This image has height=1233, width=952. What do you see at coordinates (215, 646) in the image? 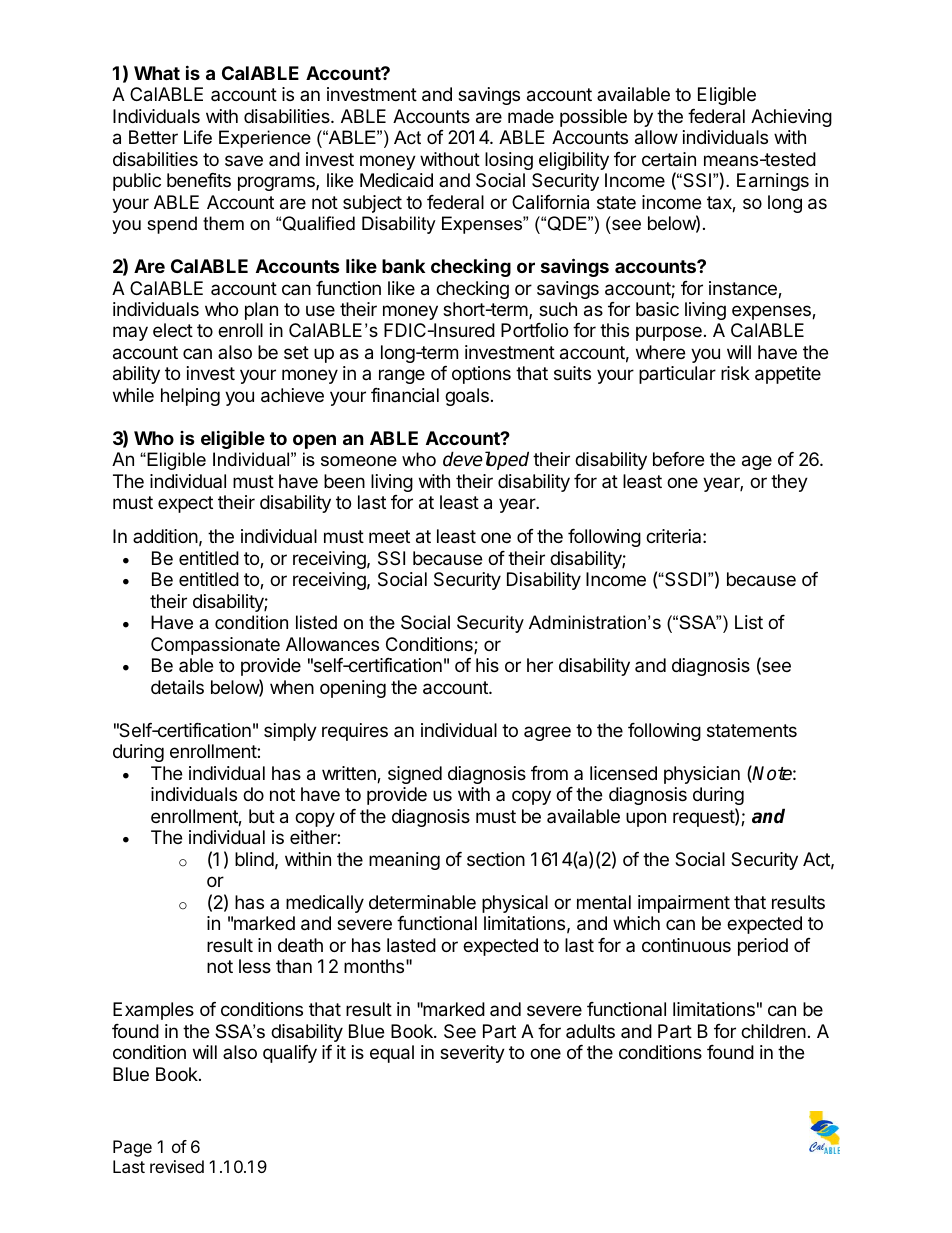
I see `Compassionate` at bounding box center [215, 646].
